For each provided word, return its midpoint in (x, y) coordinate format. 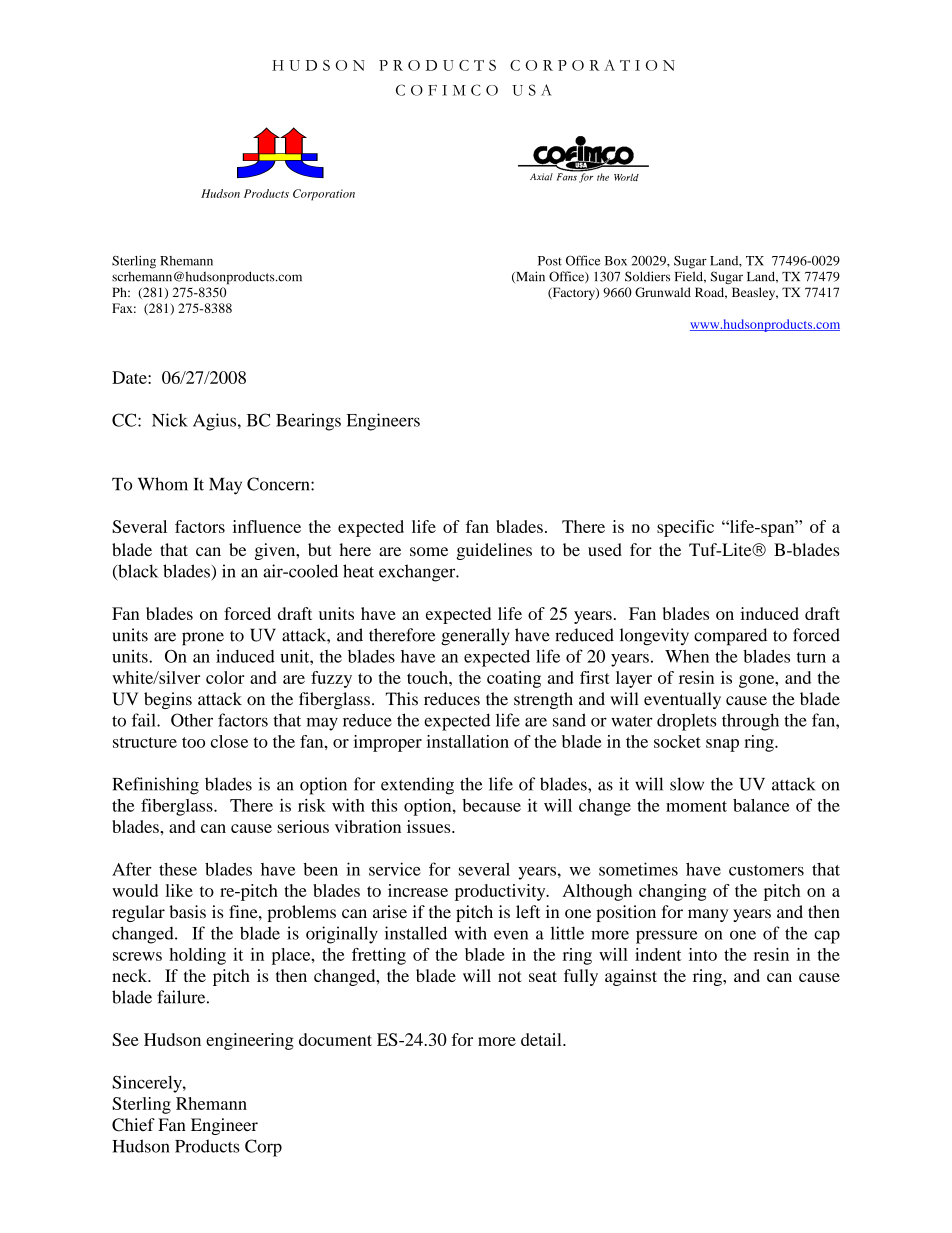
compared (730, 637)
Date (130, 377)
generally (475, 637)
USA (532, 90)
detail (542, 1039)
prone (203, 639)
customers (766, 870)
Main (529, 277)
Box (616, 261)
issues (430, 826)
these (178, 869)
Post (550, 261)
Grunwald (663, 292)
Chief (133, 1125)
